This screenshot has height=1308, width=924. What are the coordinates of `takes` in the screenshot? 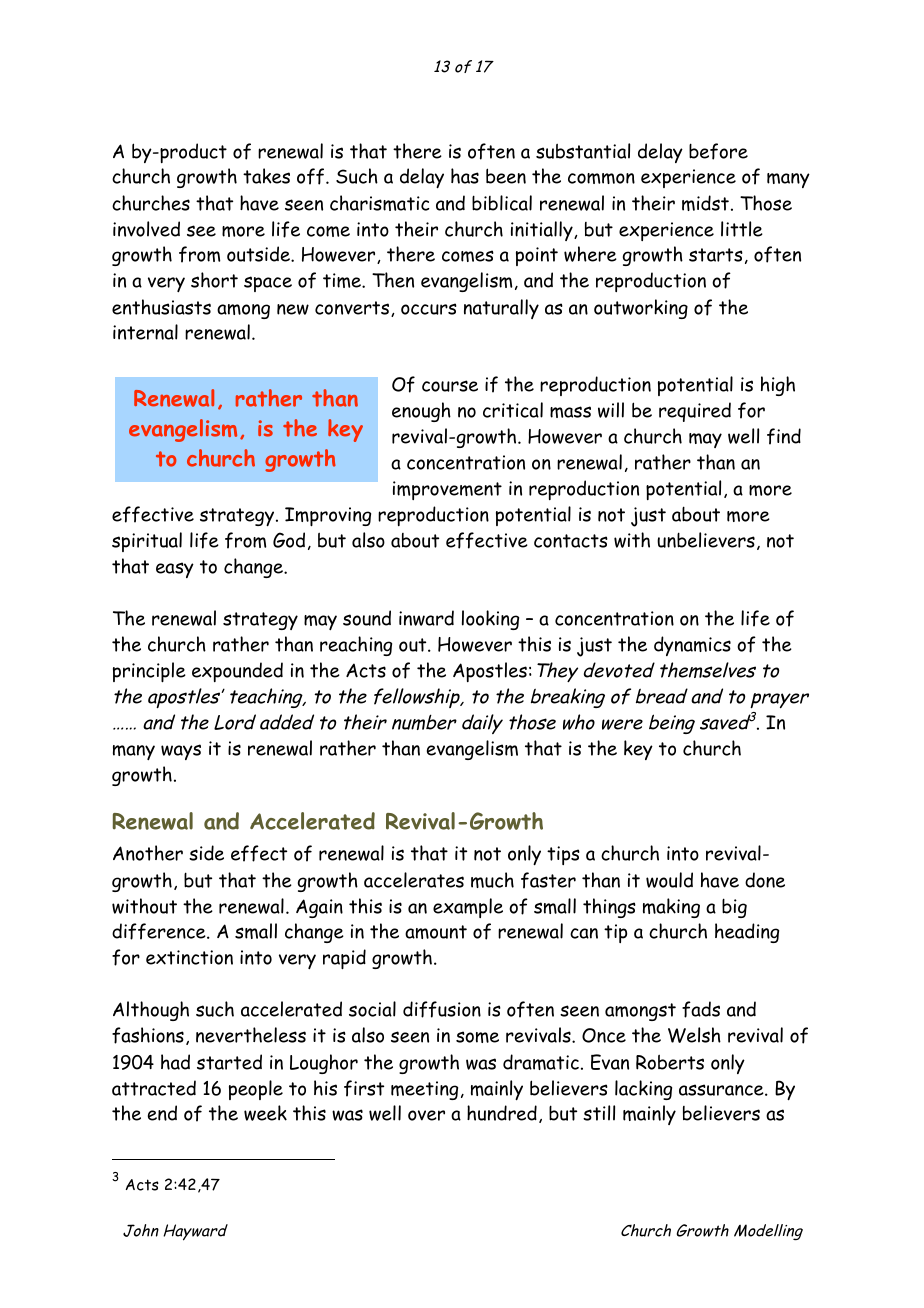 It's located at (266, 176).
